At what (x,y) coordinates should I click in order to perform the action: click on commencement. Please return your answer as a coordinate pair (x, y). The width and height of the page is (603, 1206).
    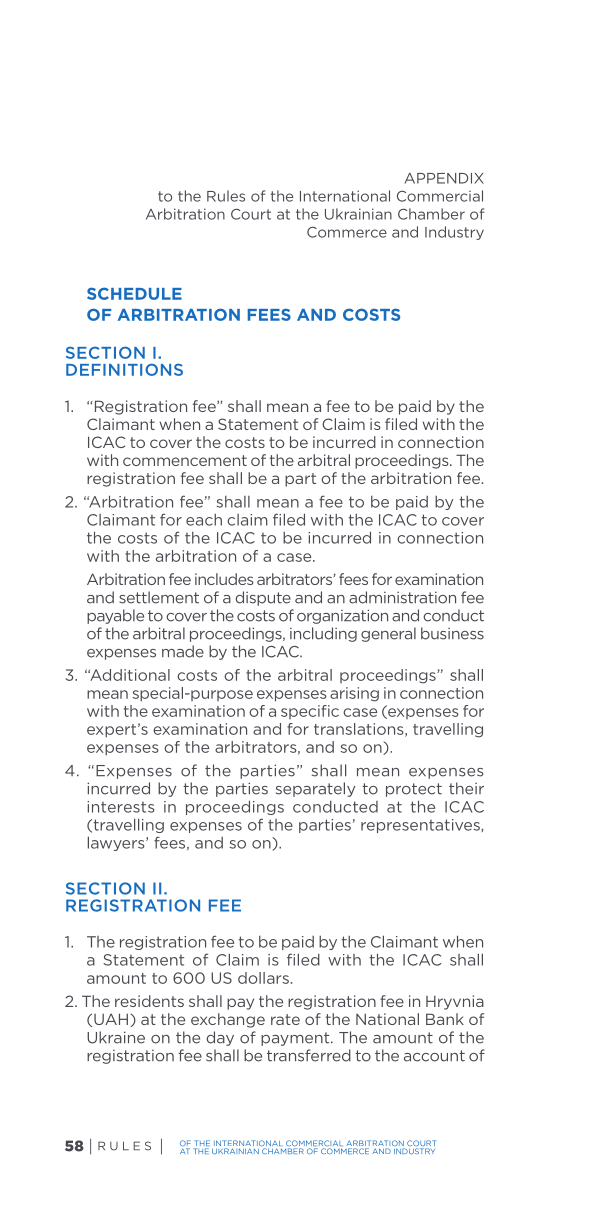
    Looking at the image, I should click on (185, 460).
